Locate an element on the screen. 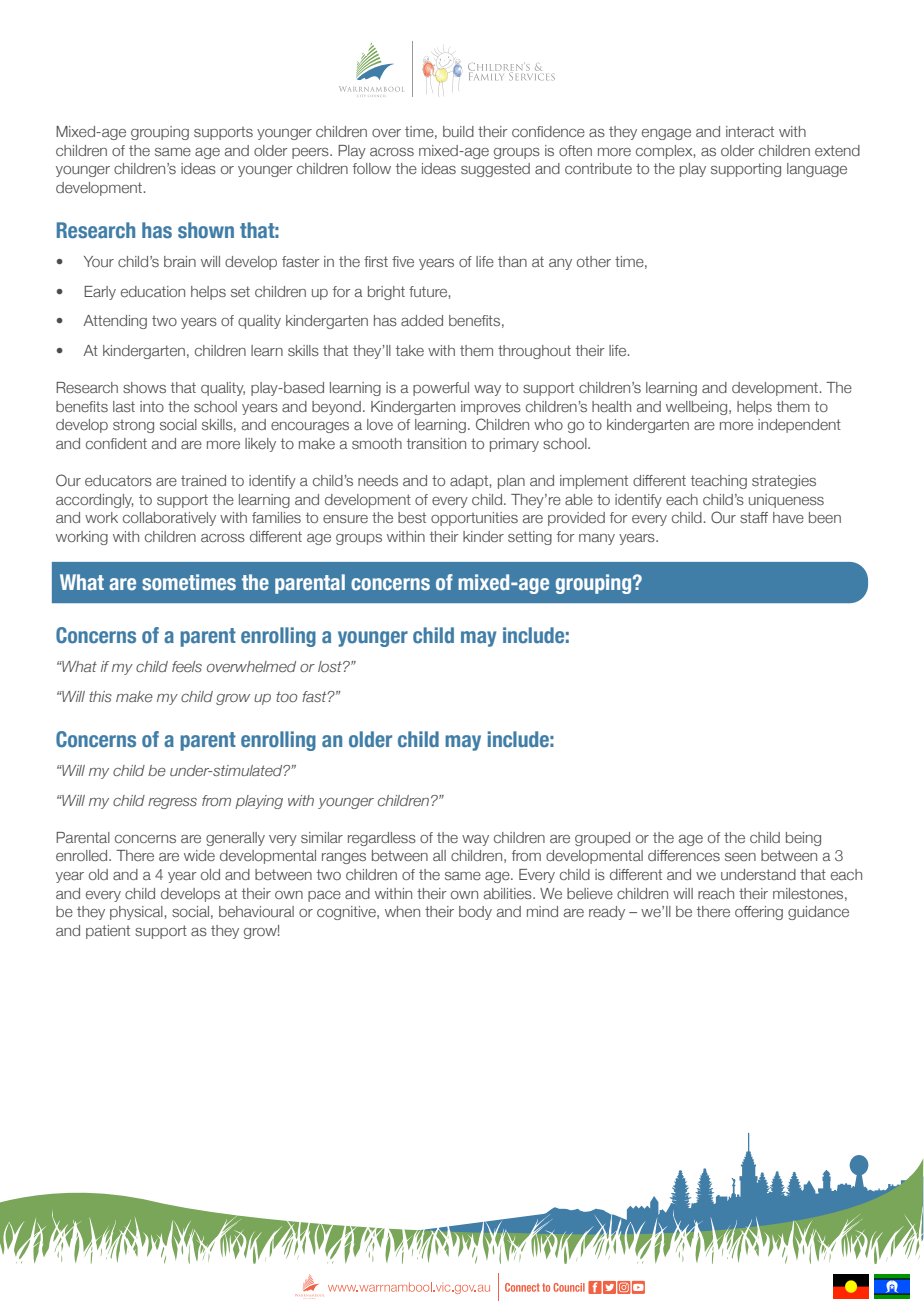  offering is located at coordinates (759, 913).
